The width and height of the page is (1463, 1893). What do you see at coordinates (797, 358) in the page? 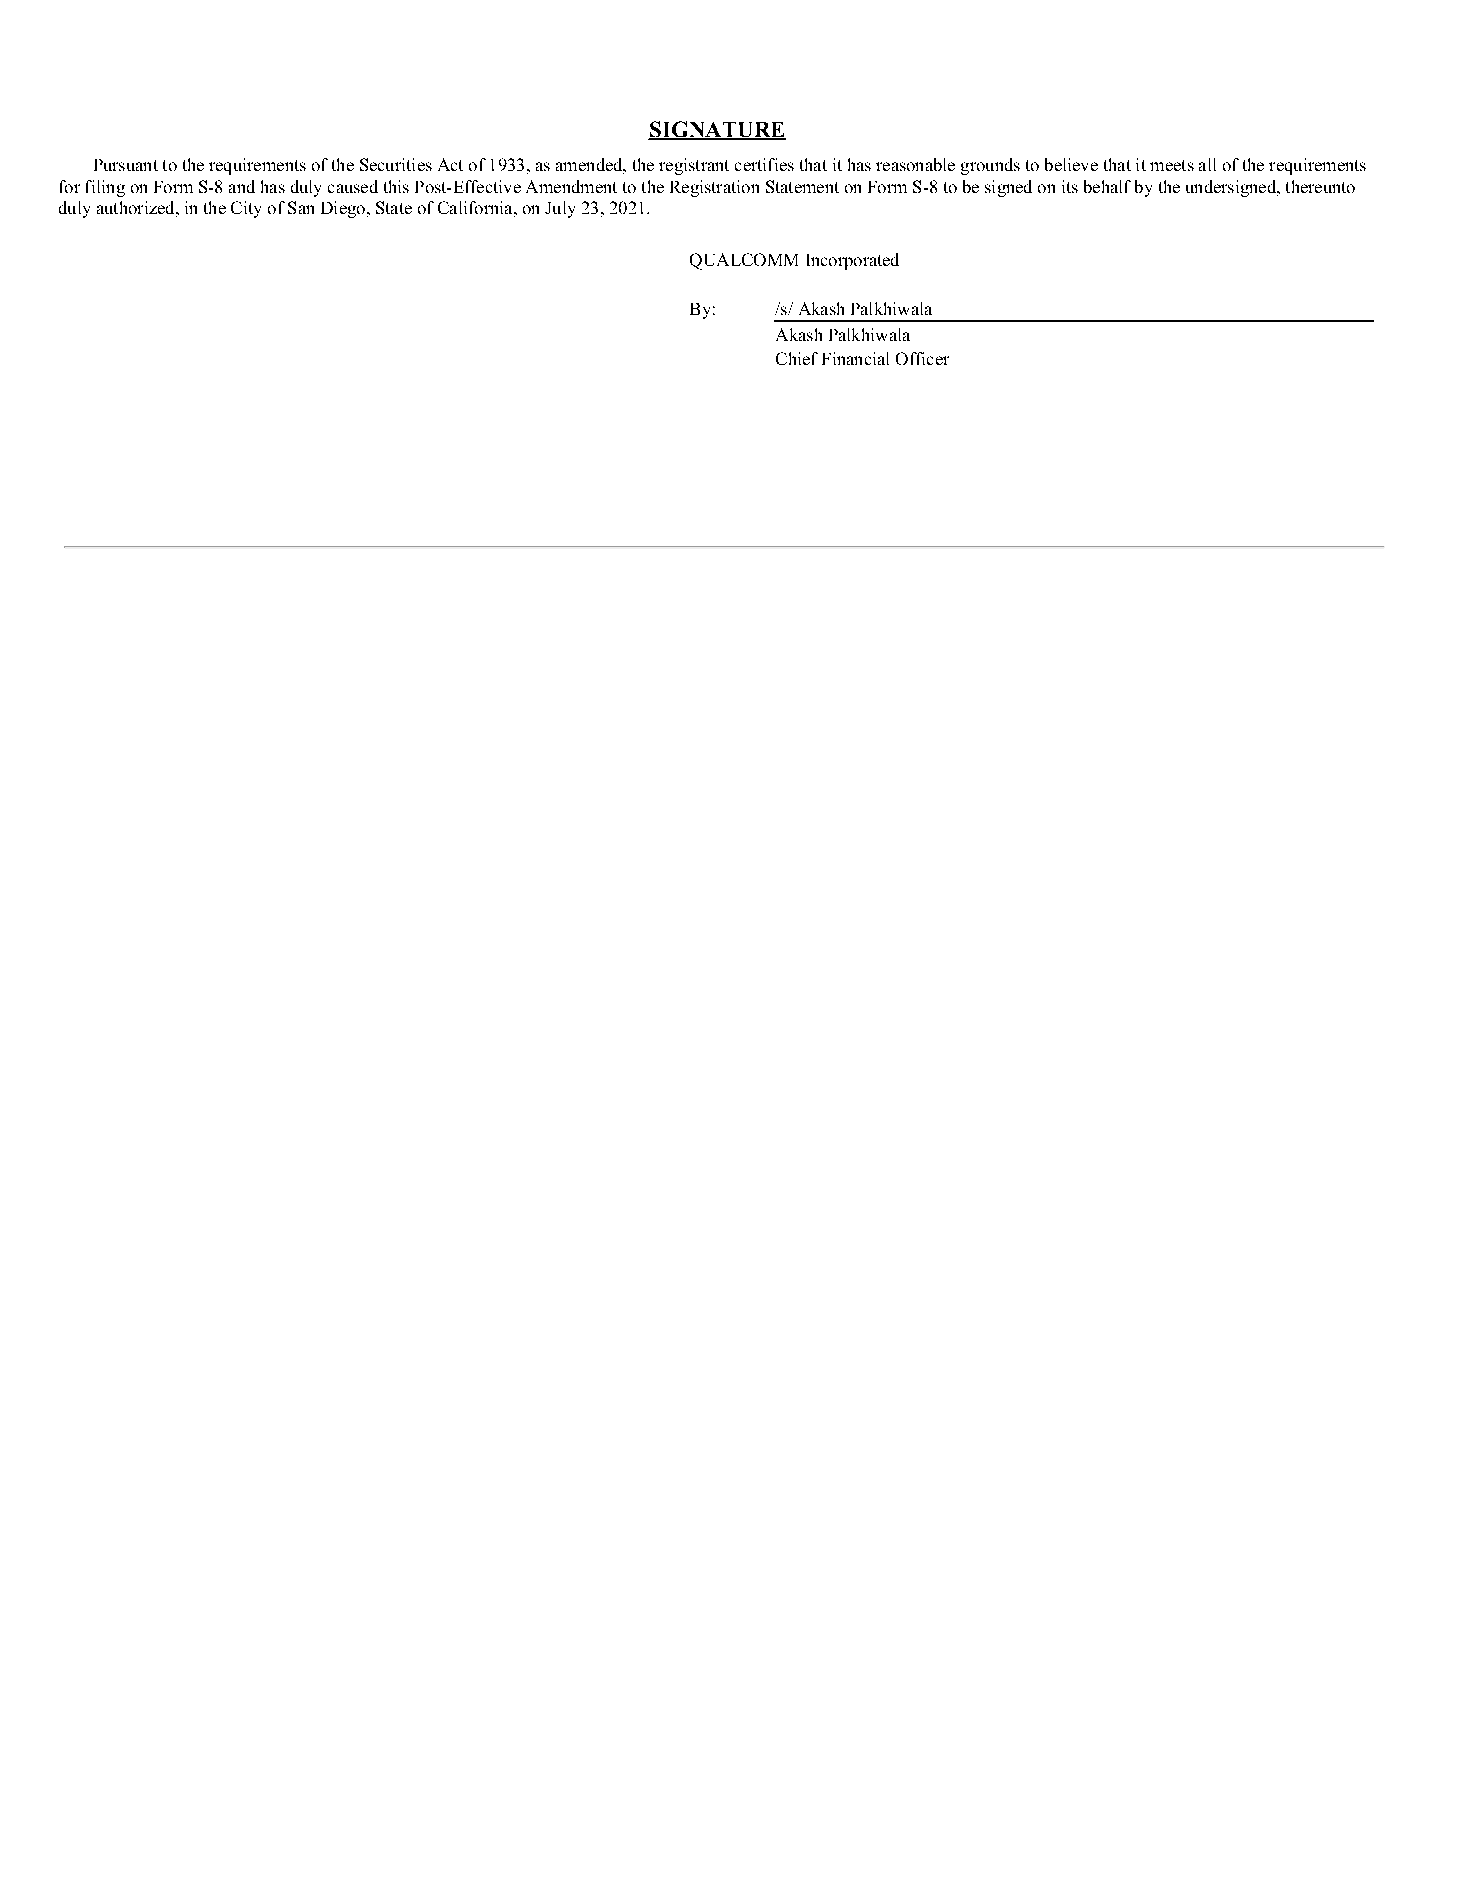
I see `Chief` at bounding box center [797, 358].
